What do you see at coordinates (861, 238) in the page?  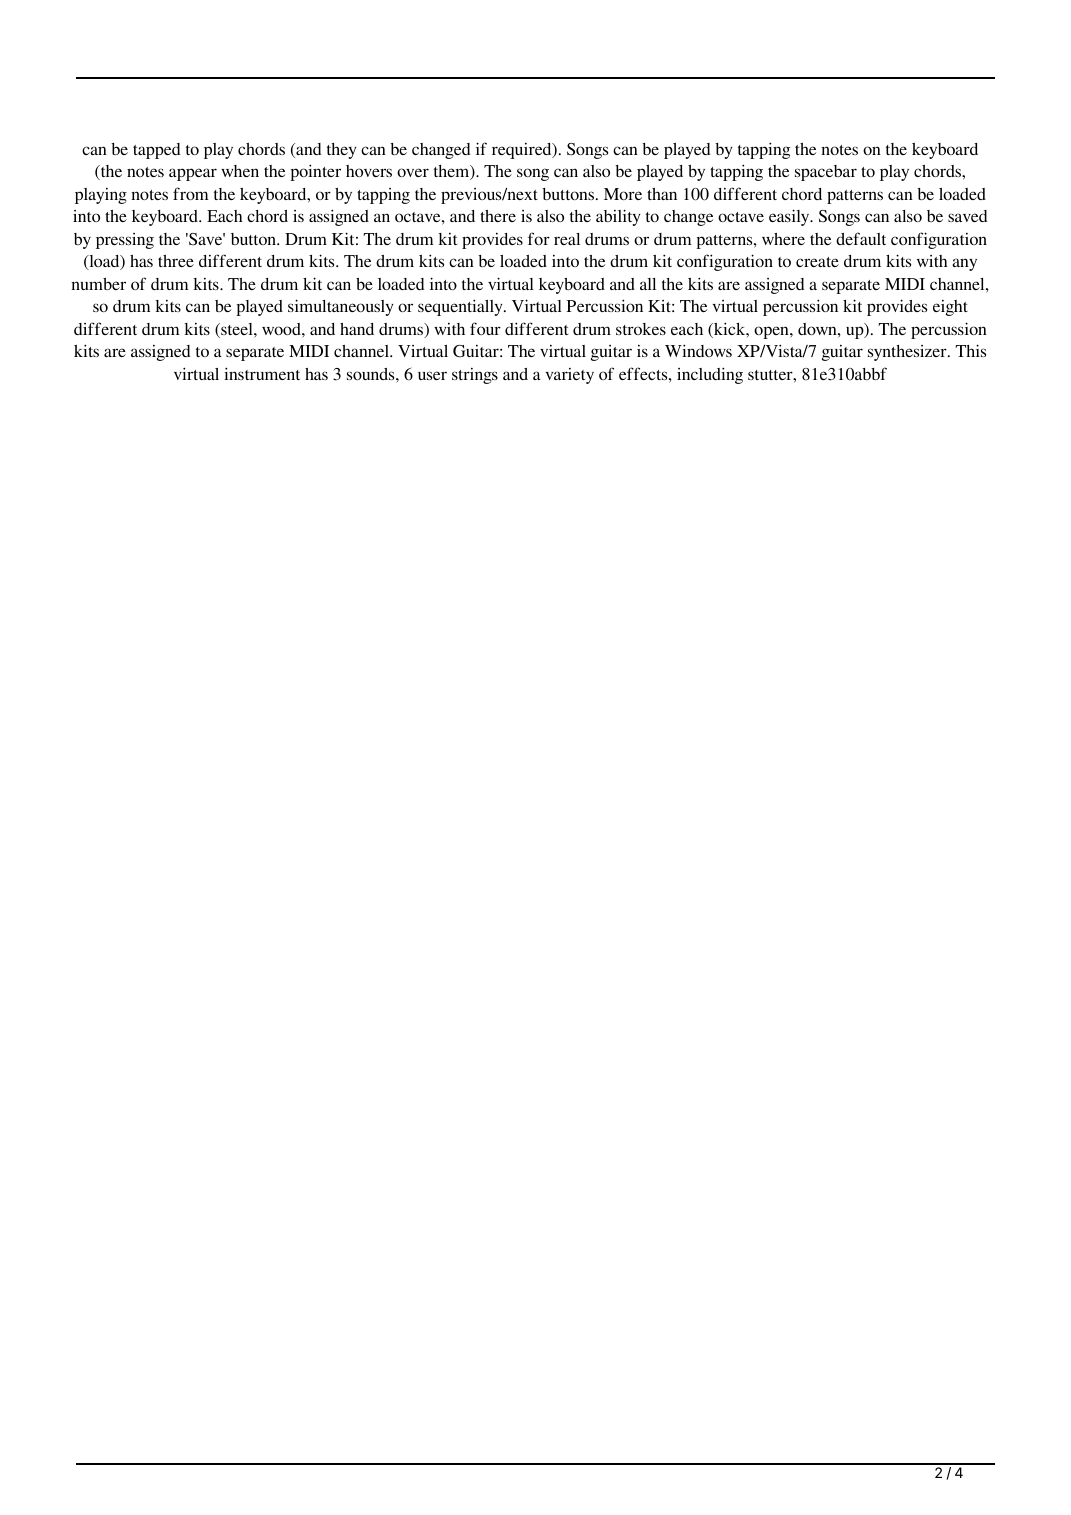 I see `default` at bounding box center [861, 238].
